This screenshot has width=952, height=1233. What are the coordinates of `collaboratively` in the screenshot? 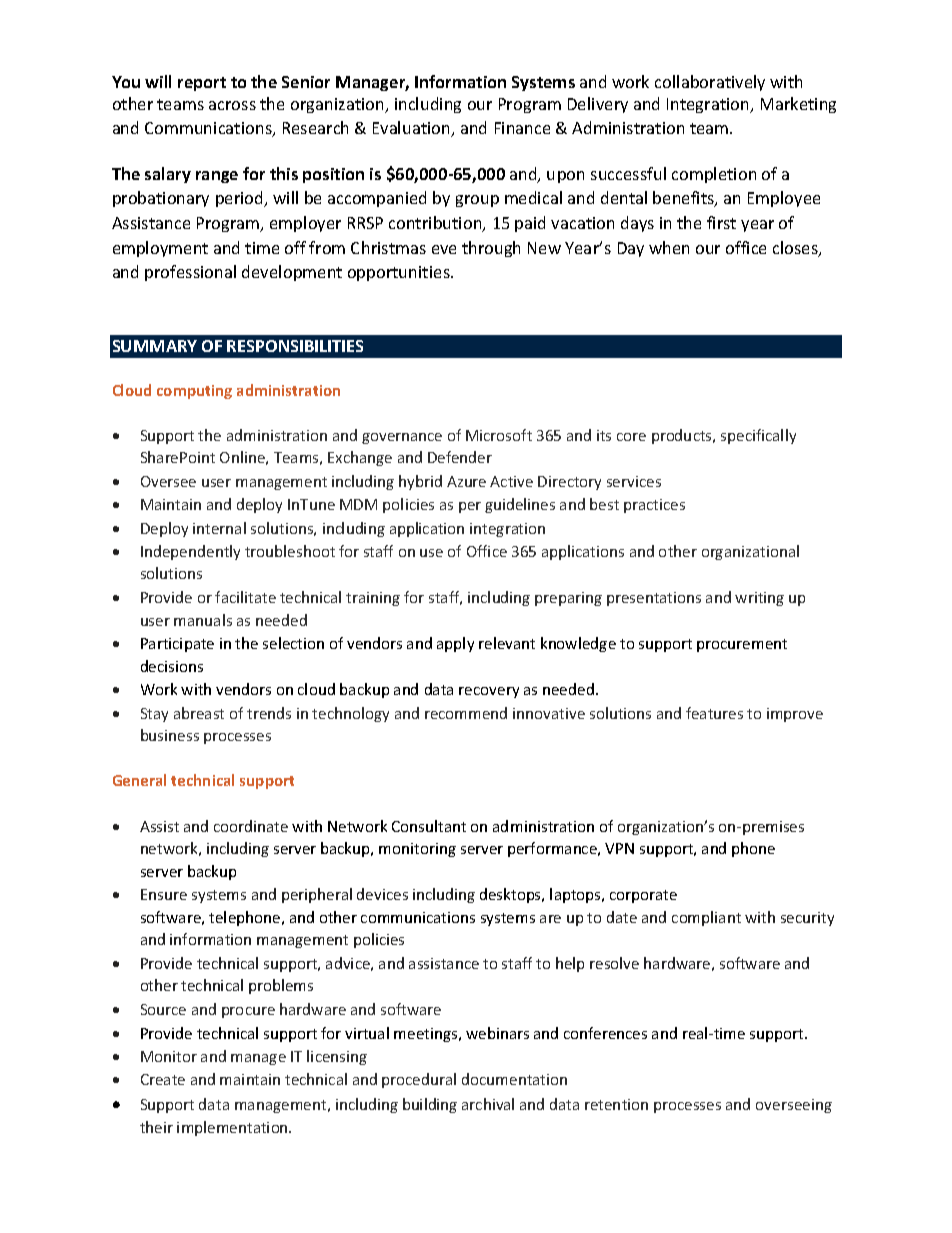 It's located at (710, 83).
